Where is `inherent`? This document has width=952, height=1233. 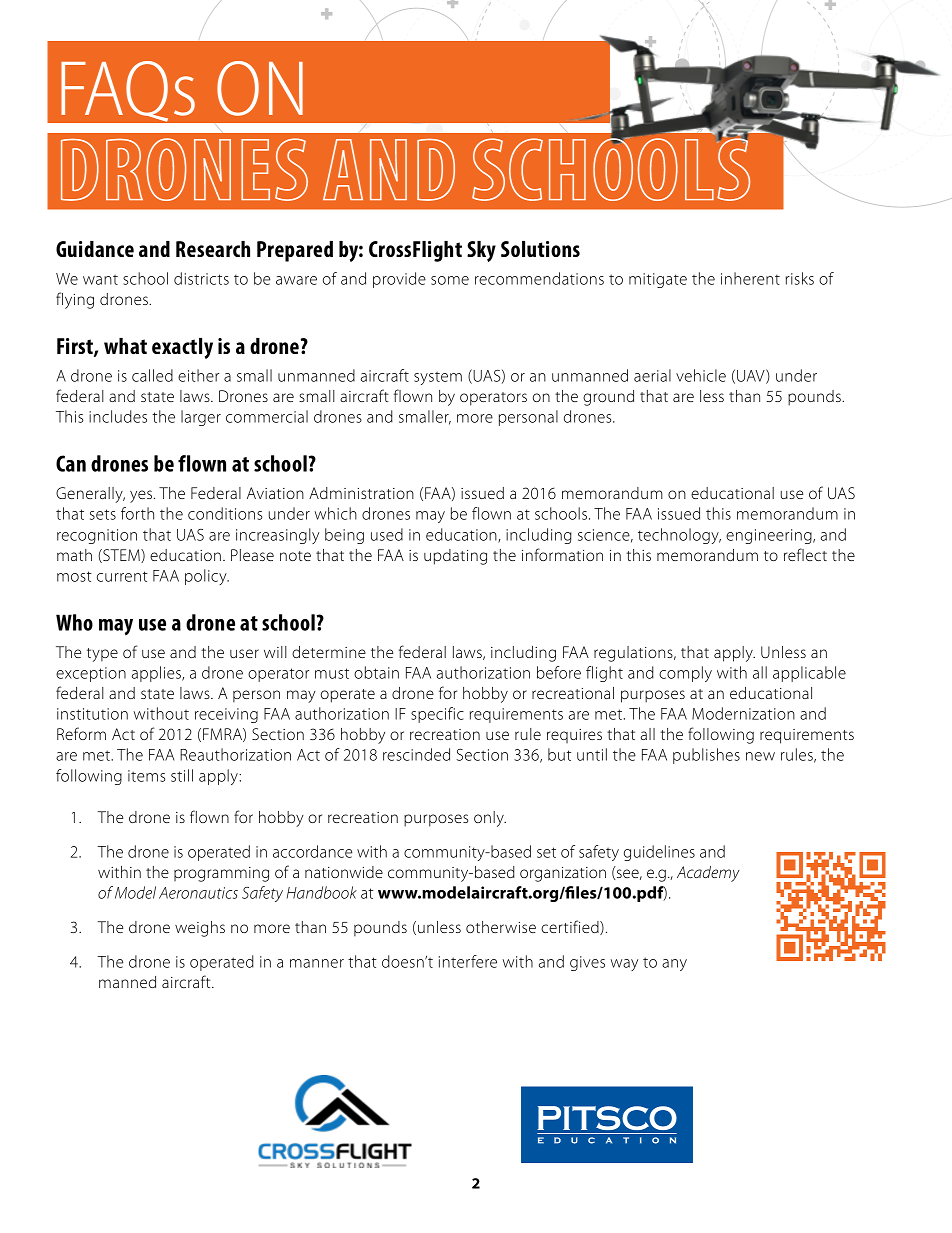
inherent is located at coordinates (750, 278).
